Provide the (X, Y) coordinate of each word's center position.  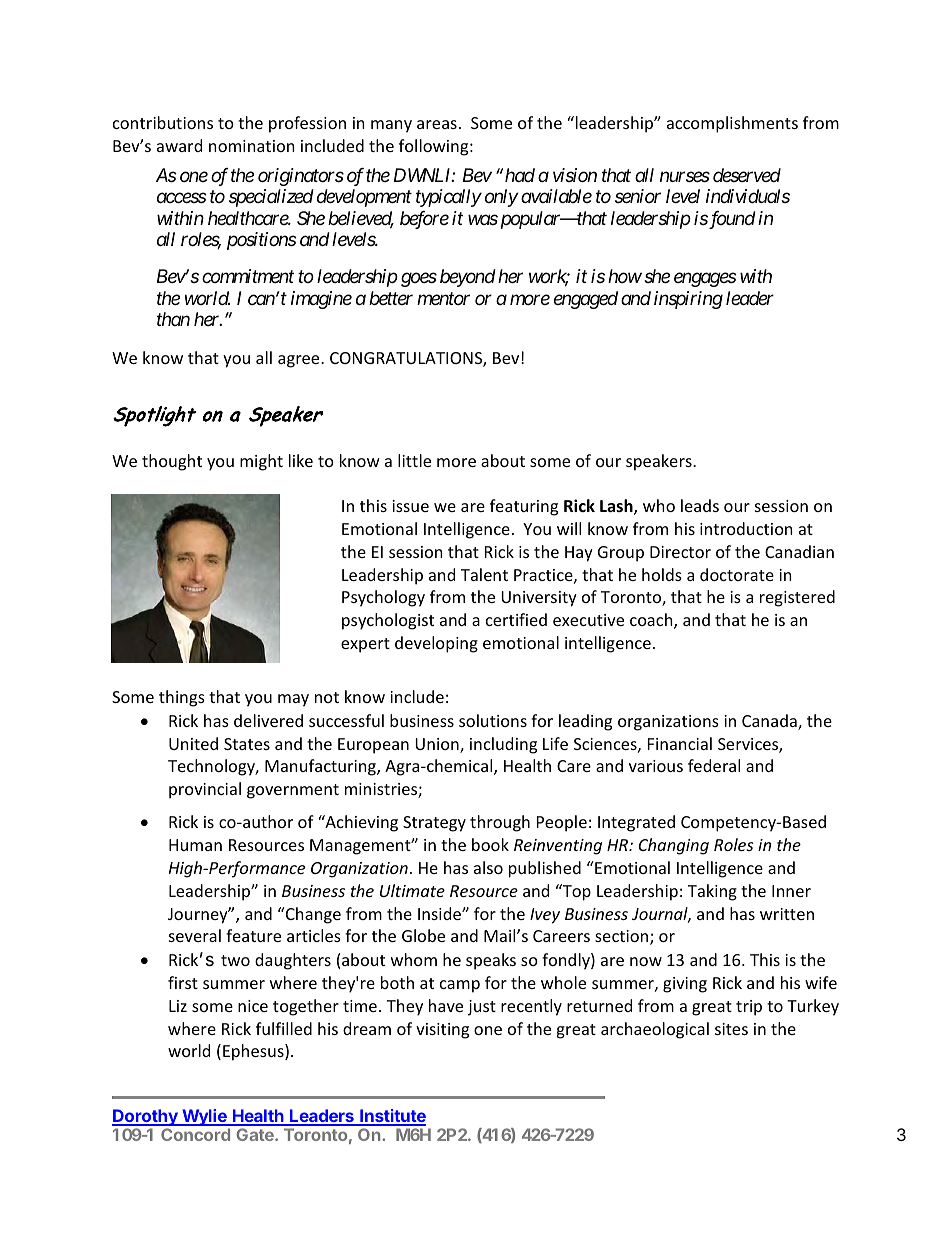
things (182, 698)
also (488, 867)
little (414, 460)
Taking (712, 892)
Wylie (204, 1117)
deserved (747, 175)
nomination (252, 146)
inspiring (688, 300)
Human (195, 845)
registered (797, 598)
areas (437, 124)
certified (516, 619)
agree (300, 361)
